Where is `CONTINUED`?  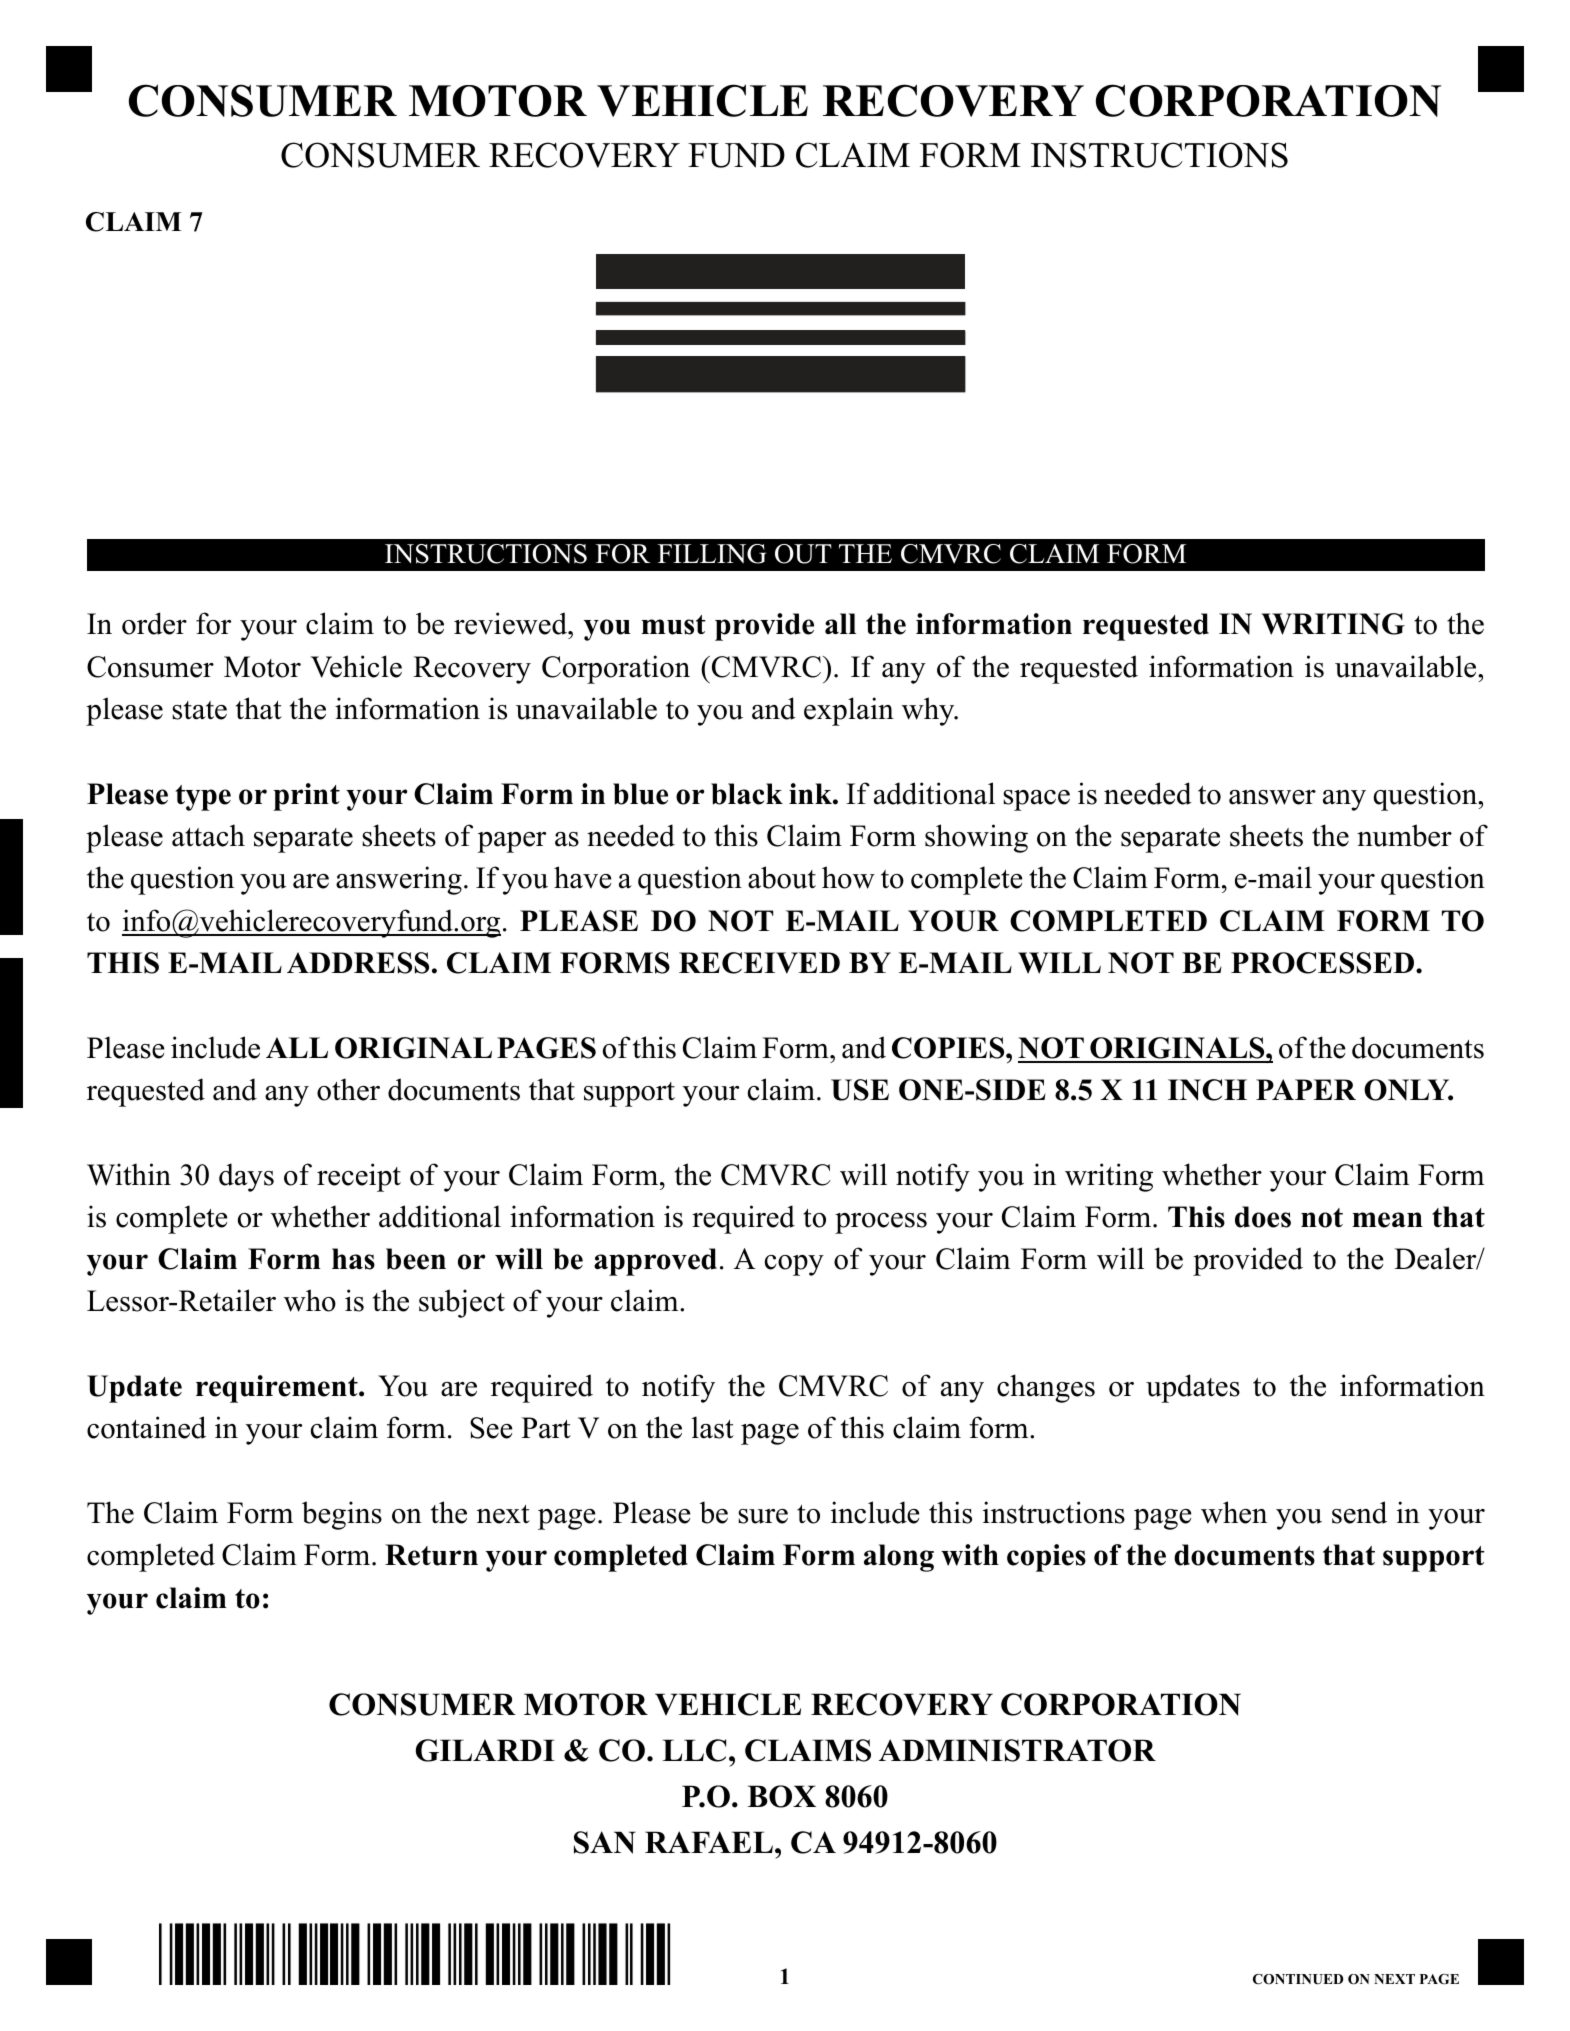 CONTINUED is located at coordinates (1298, 1979).
